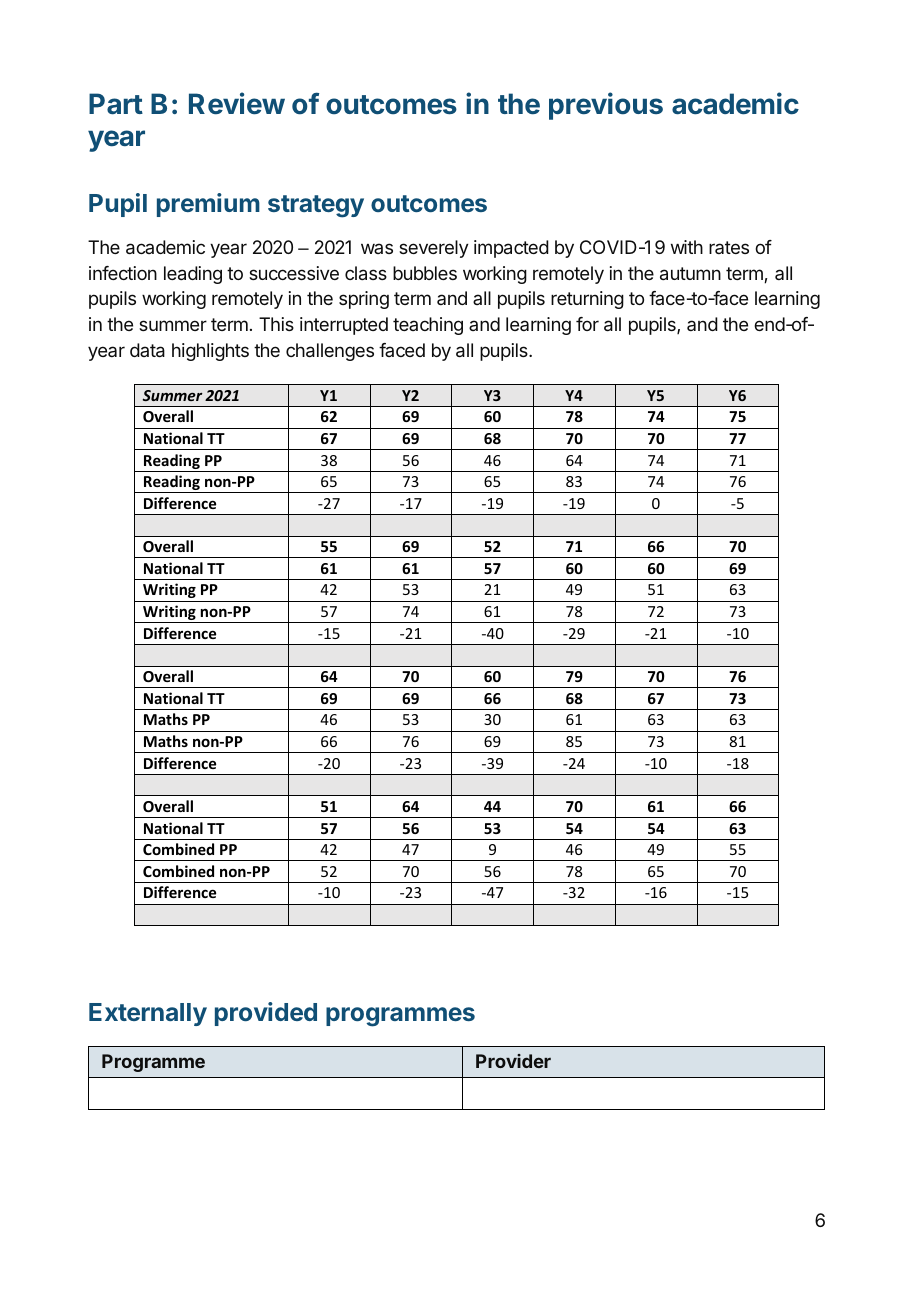 The height and width of the screenshot is (1308, 924). Describe the element at coordinates (513, 1061) in the screenshot. I see `Provider` at that location.
